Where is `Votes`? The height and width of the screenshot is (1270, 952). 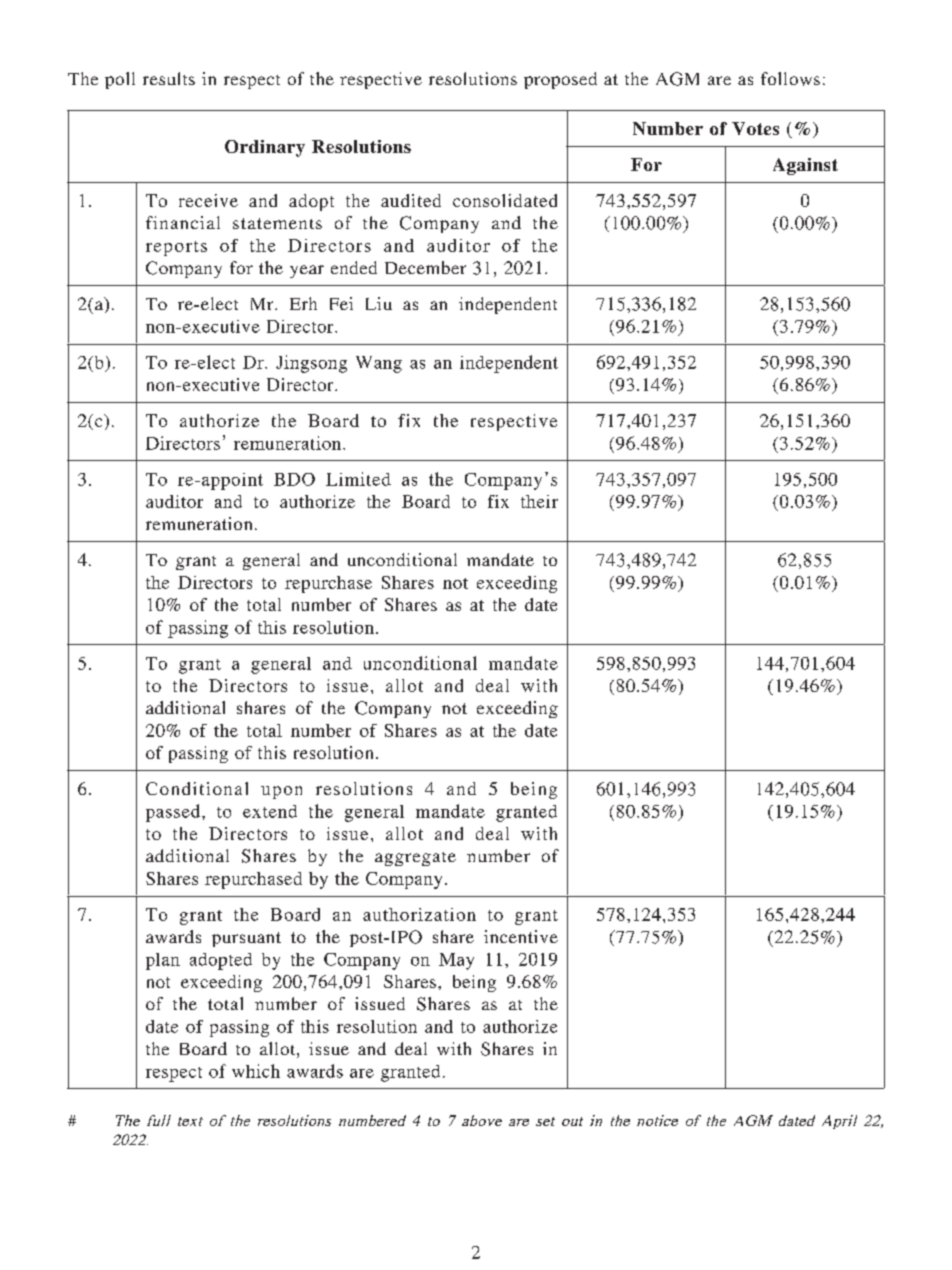
Votes is located at coordinates (755, 128).
